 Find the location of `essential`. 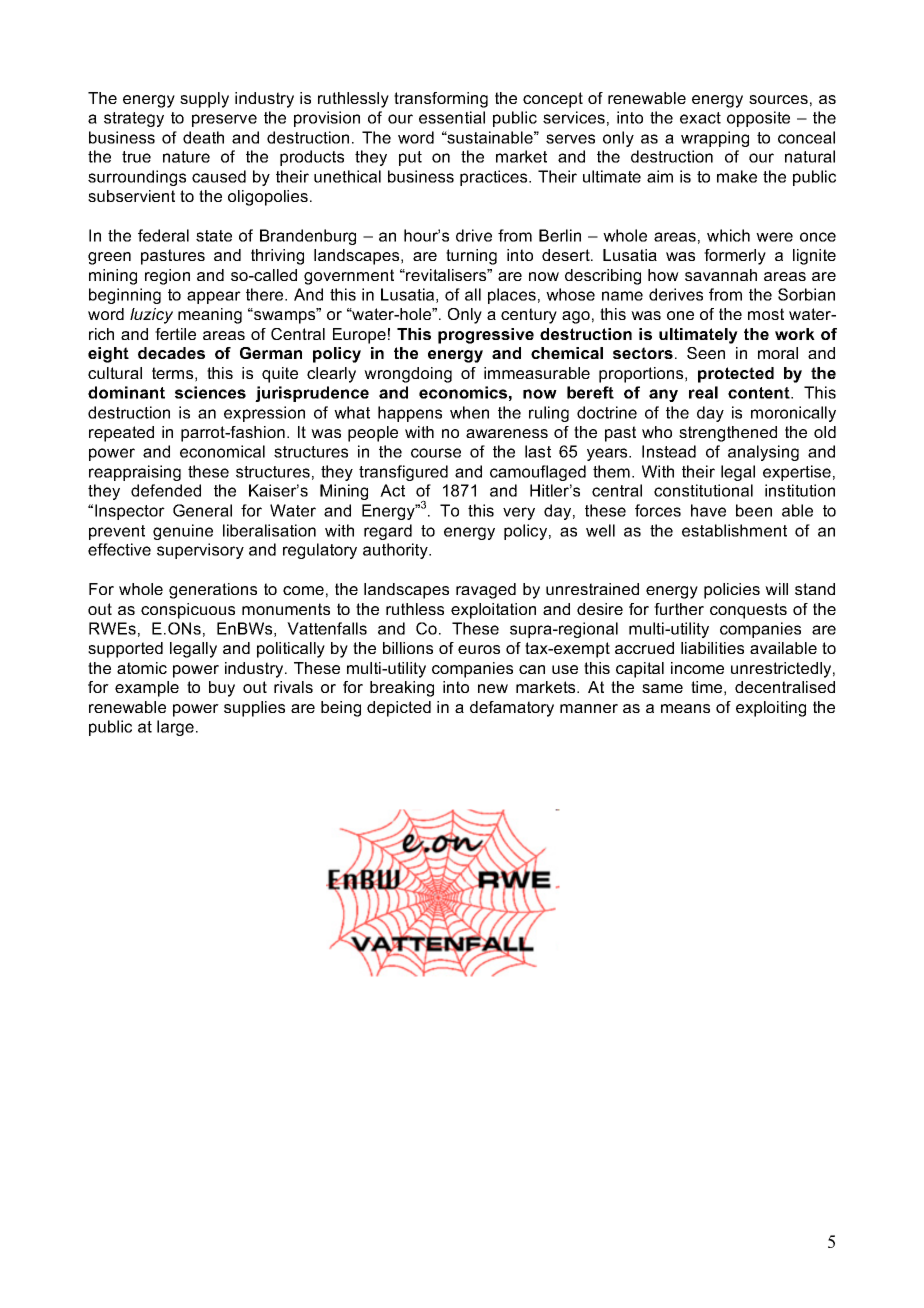

essential is located at coordinates (452, 117).
